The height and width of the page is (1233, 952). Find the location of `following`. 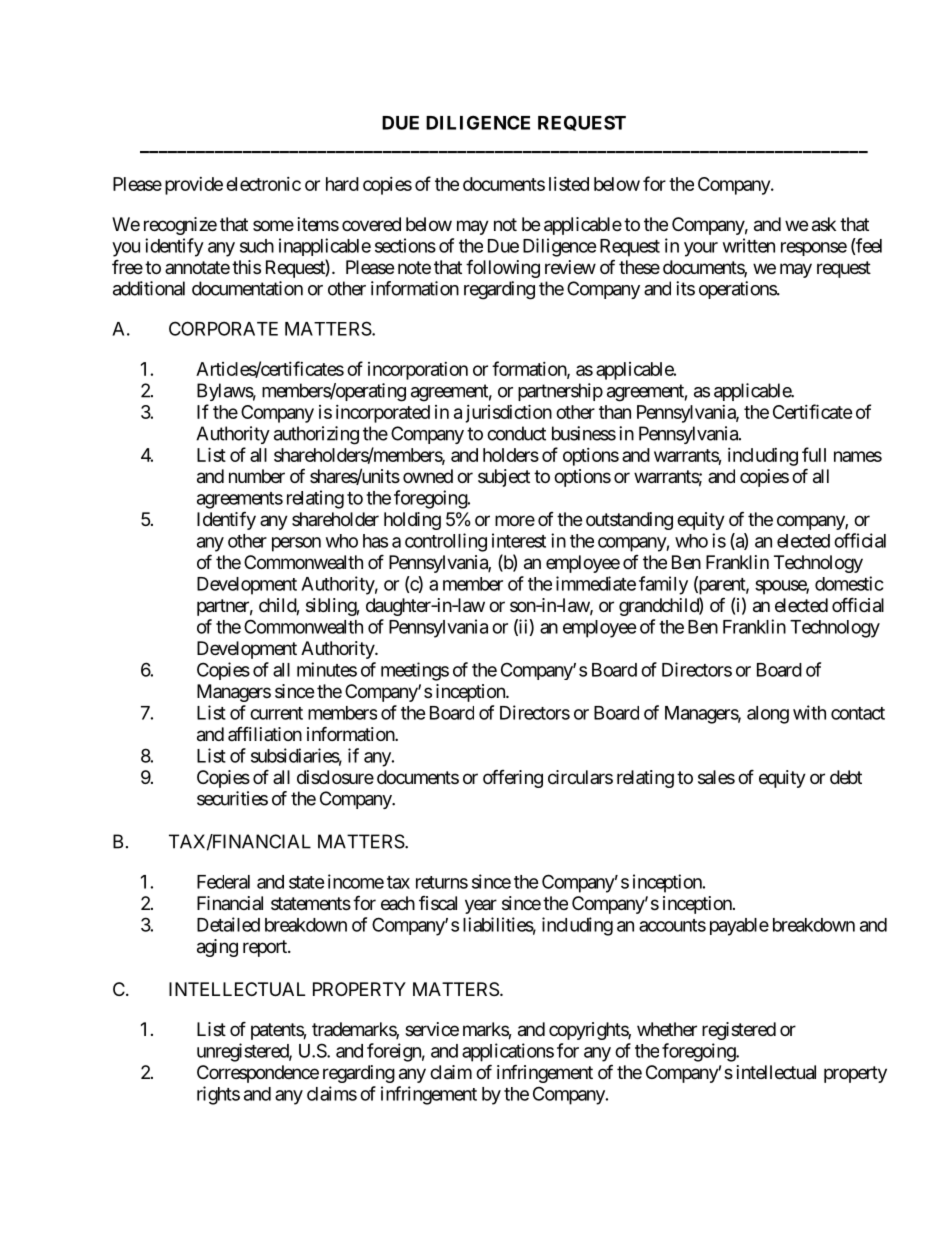

following is located at coordinates (503, 268).
